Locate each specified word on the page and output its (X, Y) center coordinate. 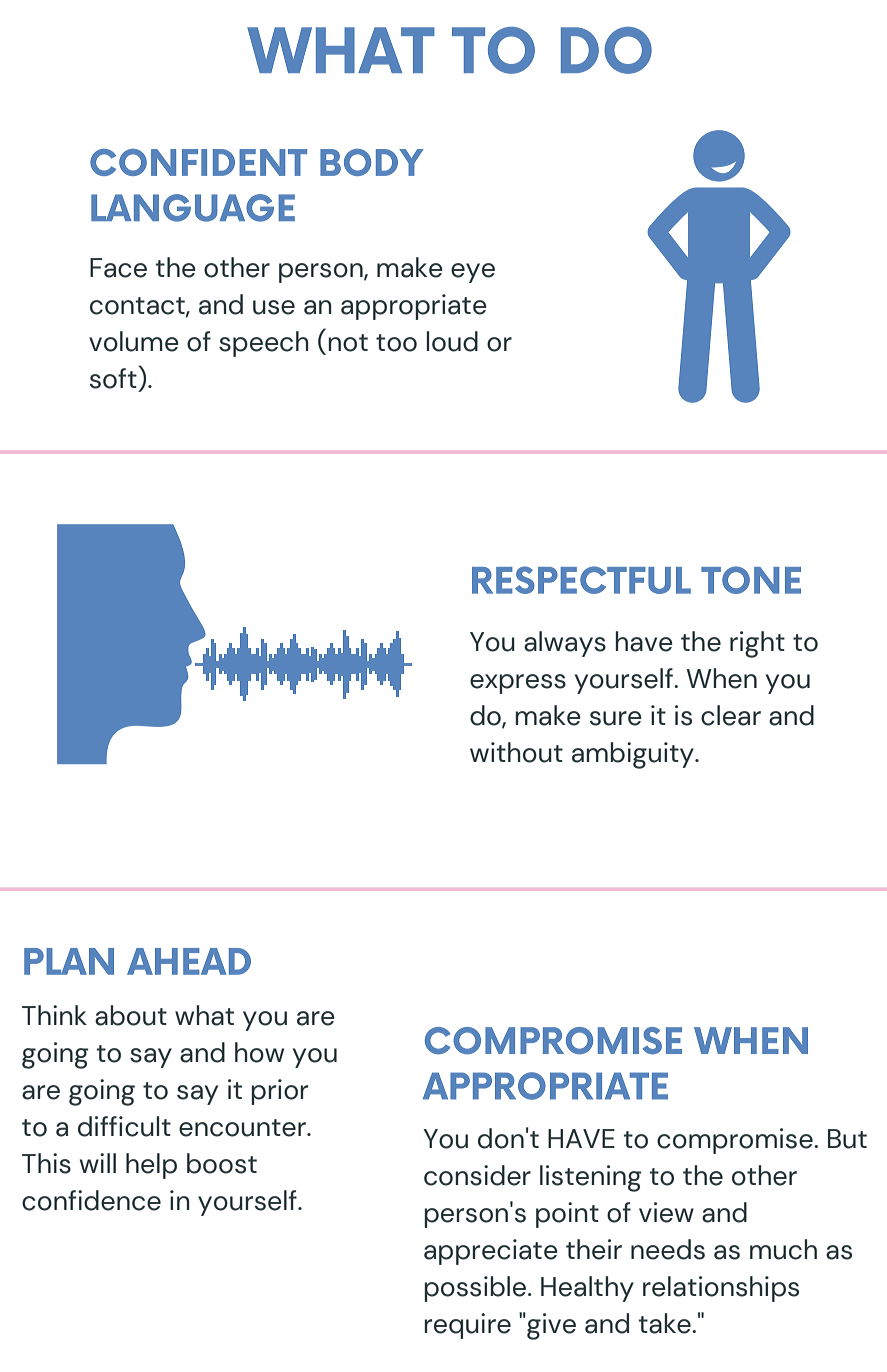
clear (731, 715)
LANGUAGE (193, 208)
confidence (91, 1200)
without (516, 752)
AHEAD (189, 961)
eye (473, 273)
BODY (372, 162)
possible (476, 1289)
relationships (721, 1289)
